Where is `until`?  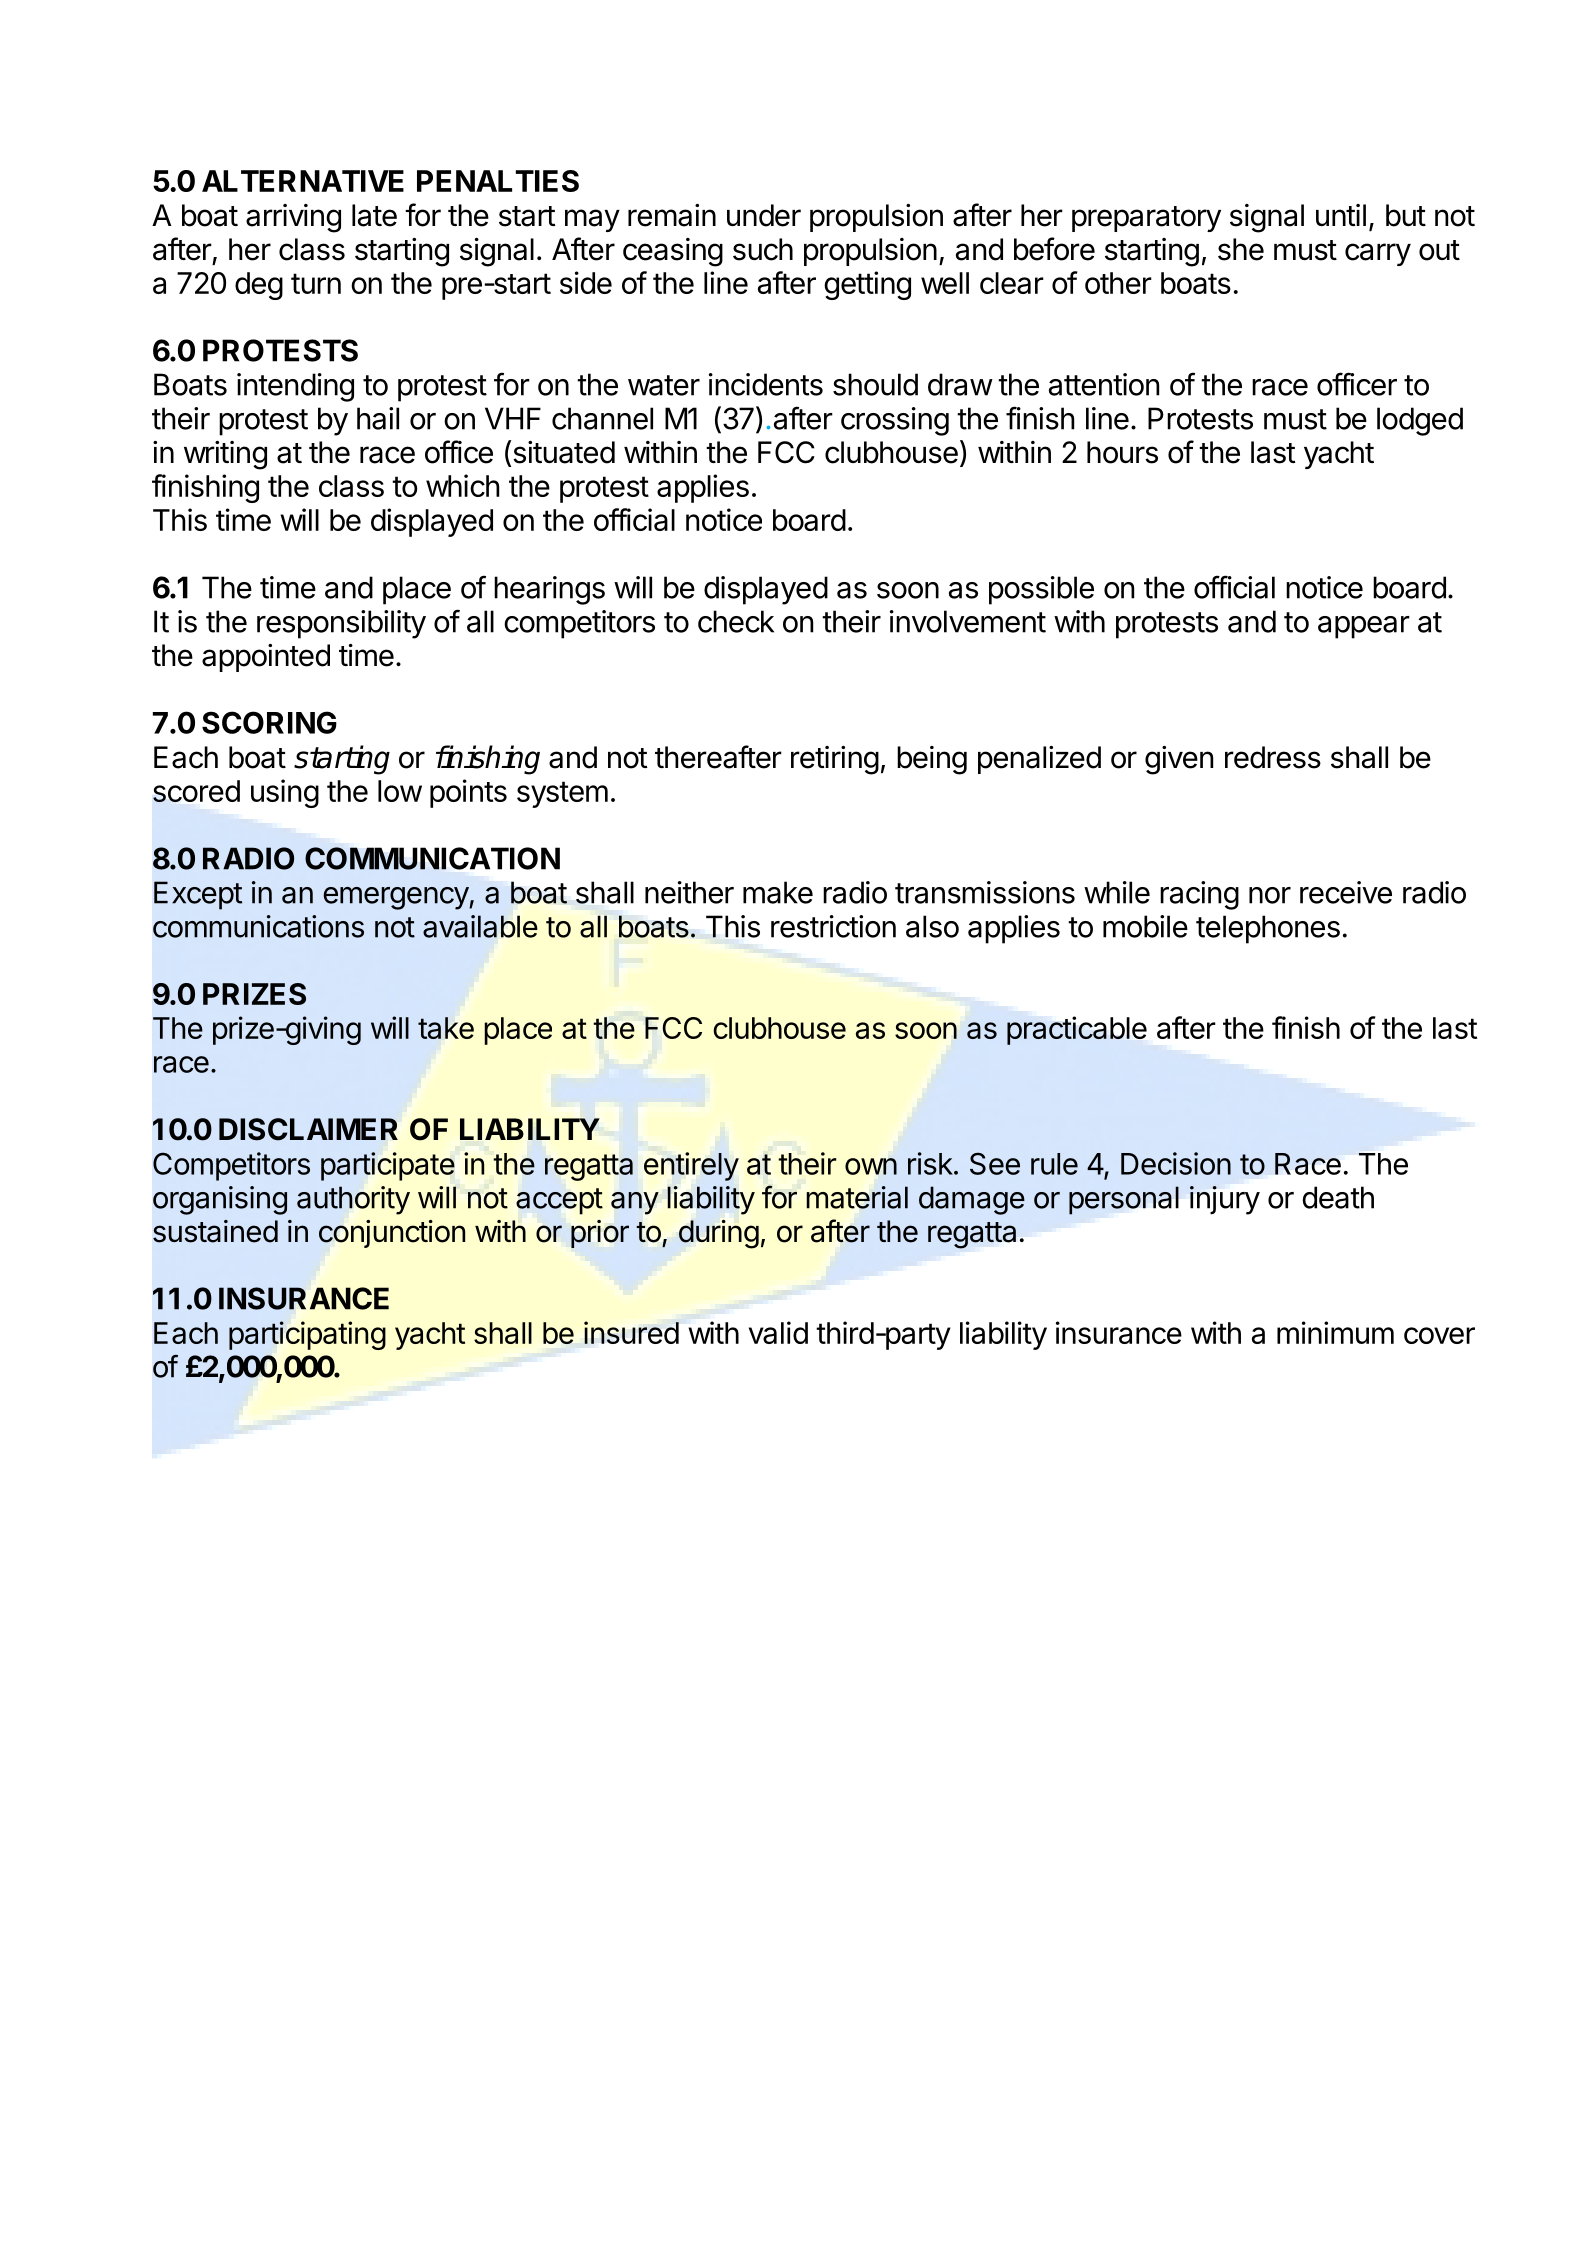
until is located at coordinates (1341, 215).
